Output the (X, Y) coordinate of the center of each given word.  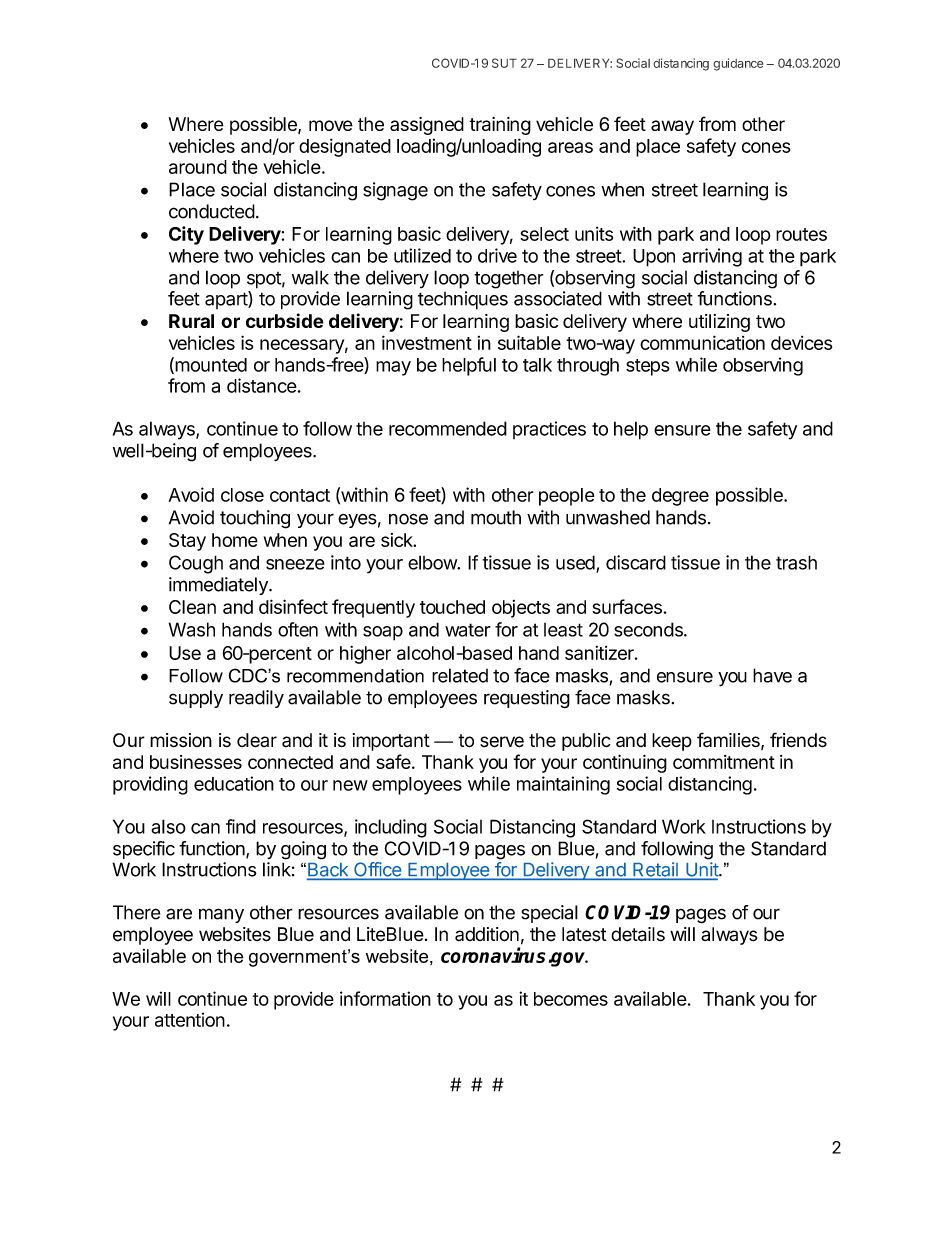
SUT (504, 63)
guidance (738, 64)
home (235, 540)
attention (190, 1019)
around (198, 167)
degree (680, 497)
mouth (496, 517)
